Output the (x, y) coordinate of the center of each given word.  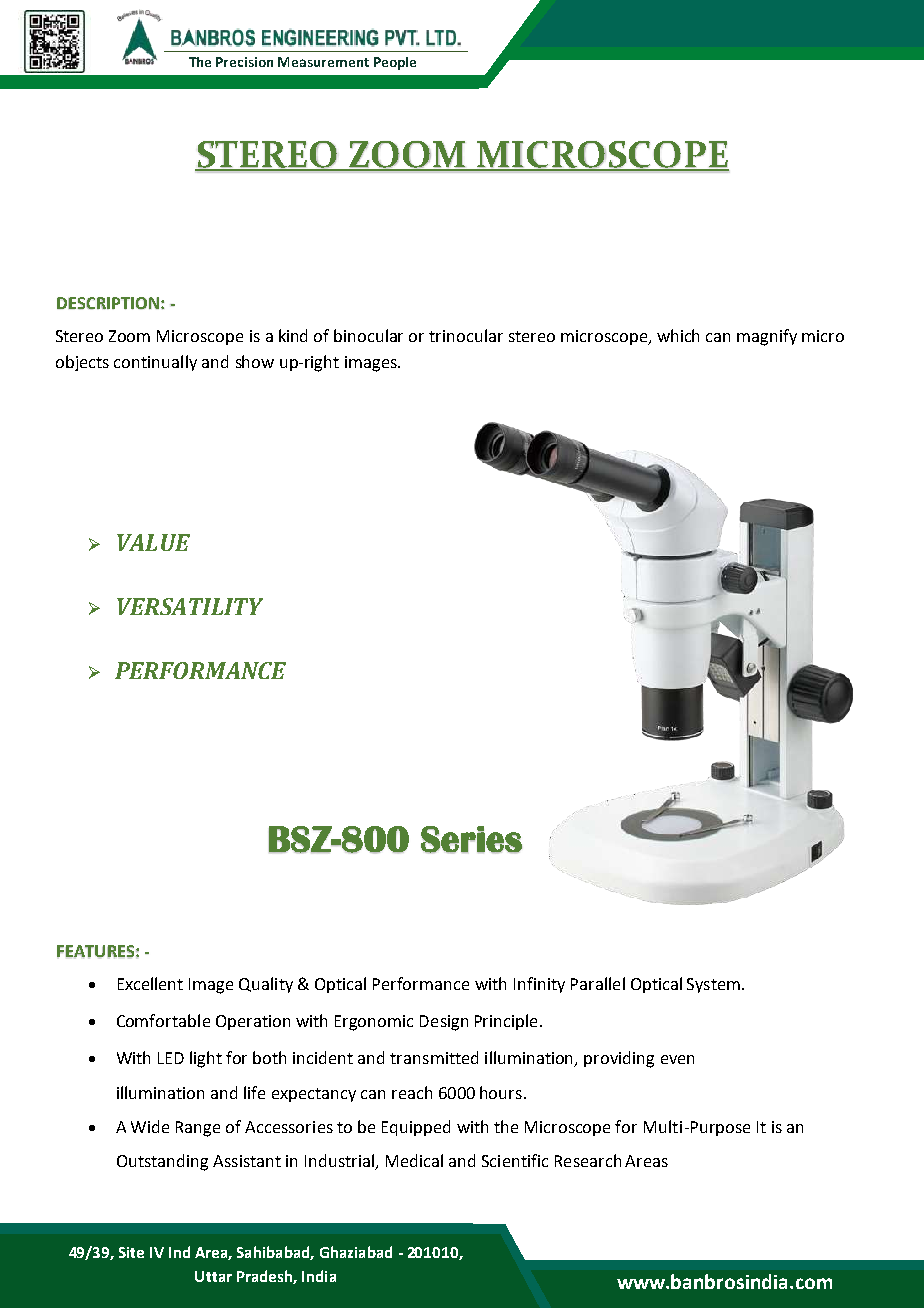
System (713, 985)
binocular (368, 335)
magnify (767, 337)
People (395, 63)
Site (131, 1252)
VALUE (153, 542)
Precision (244, 62)
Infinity (539, 985)
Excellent (150, 983)
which (678, 335)
